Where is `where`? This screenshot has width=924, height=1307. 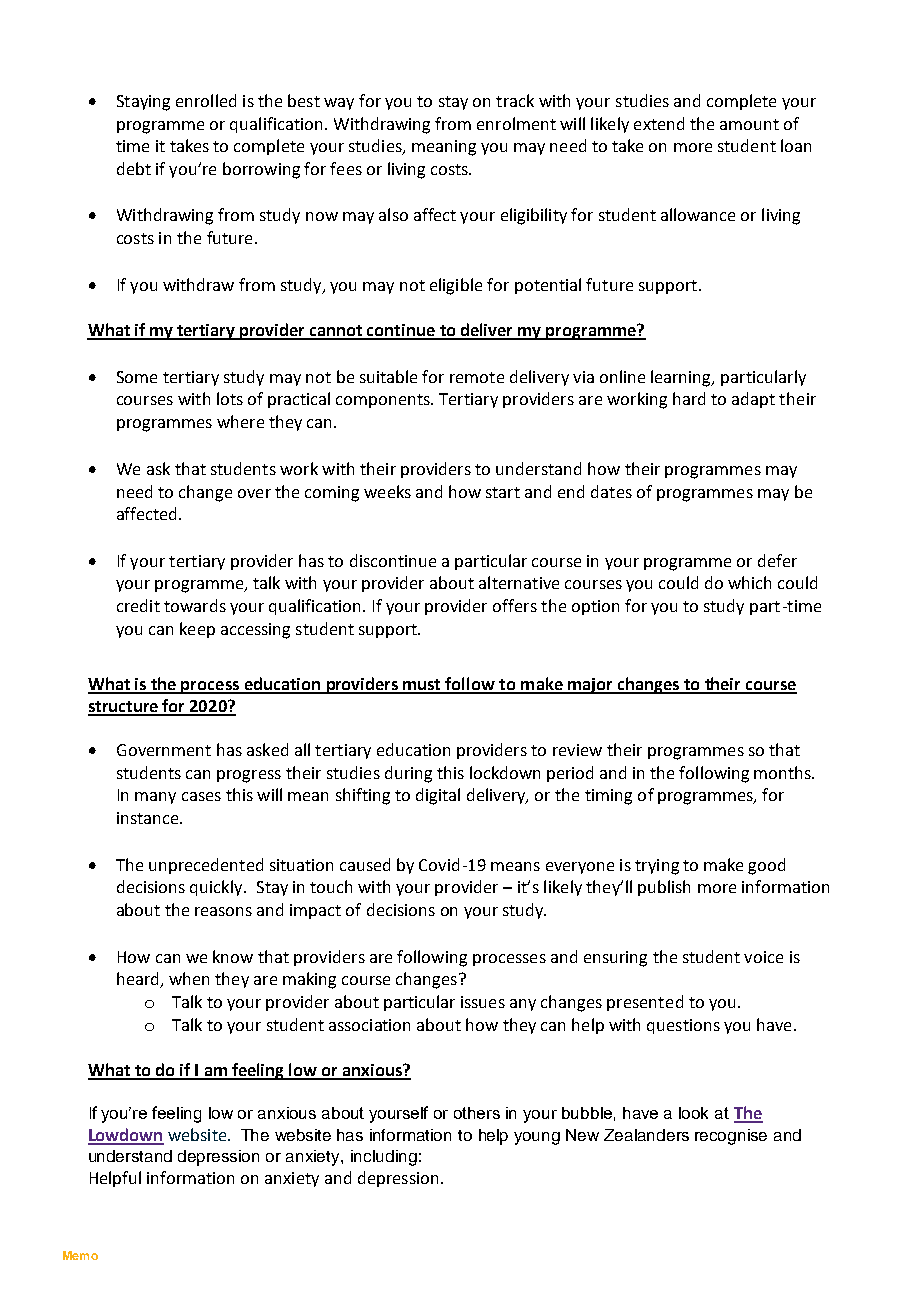 where is located at coordinates (240, 421).
